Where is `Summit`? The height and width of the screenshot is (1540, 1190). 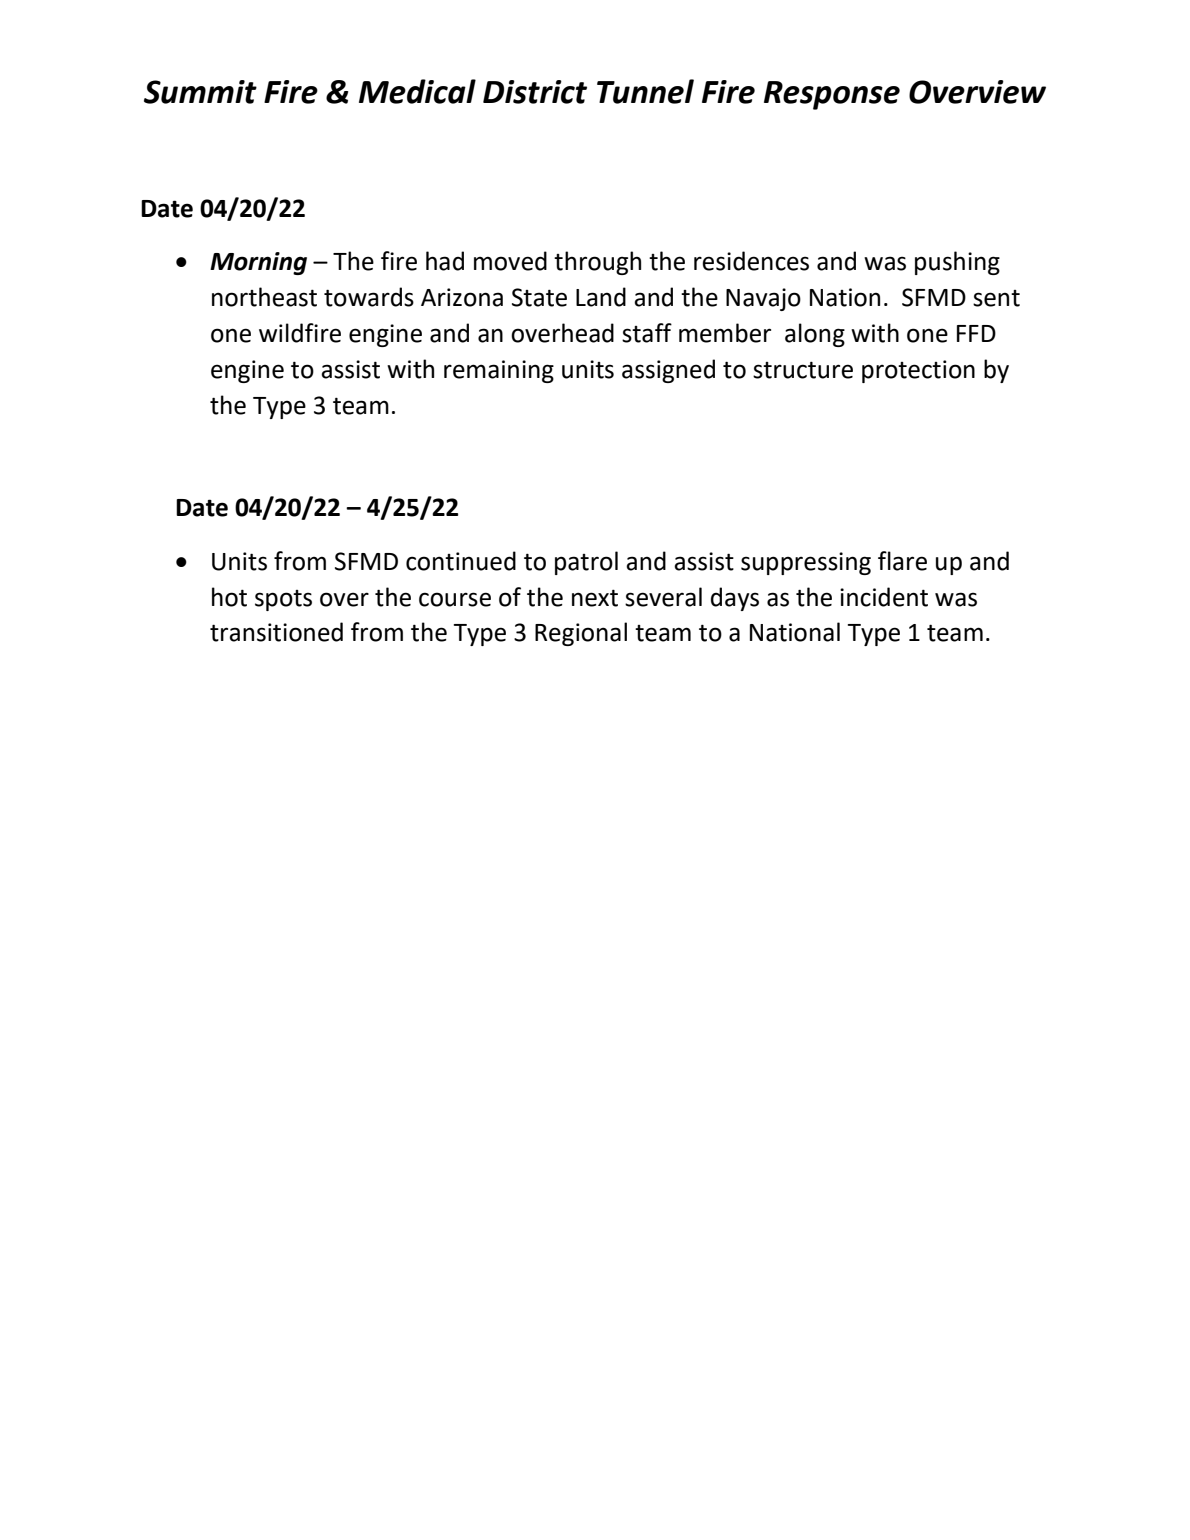 Summit is located at coordinates (200, 92).
